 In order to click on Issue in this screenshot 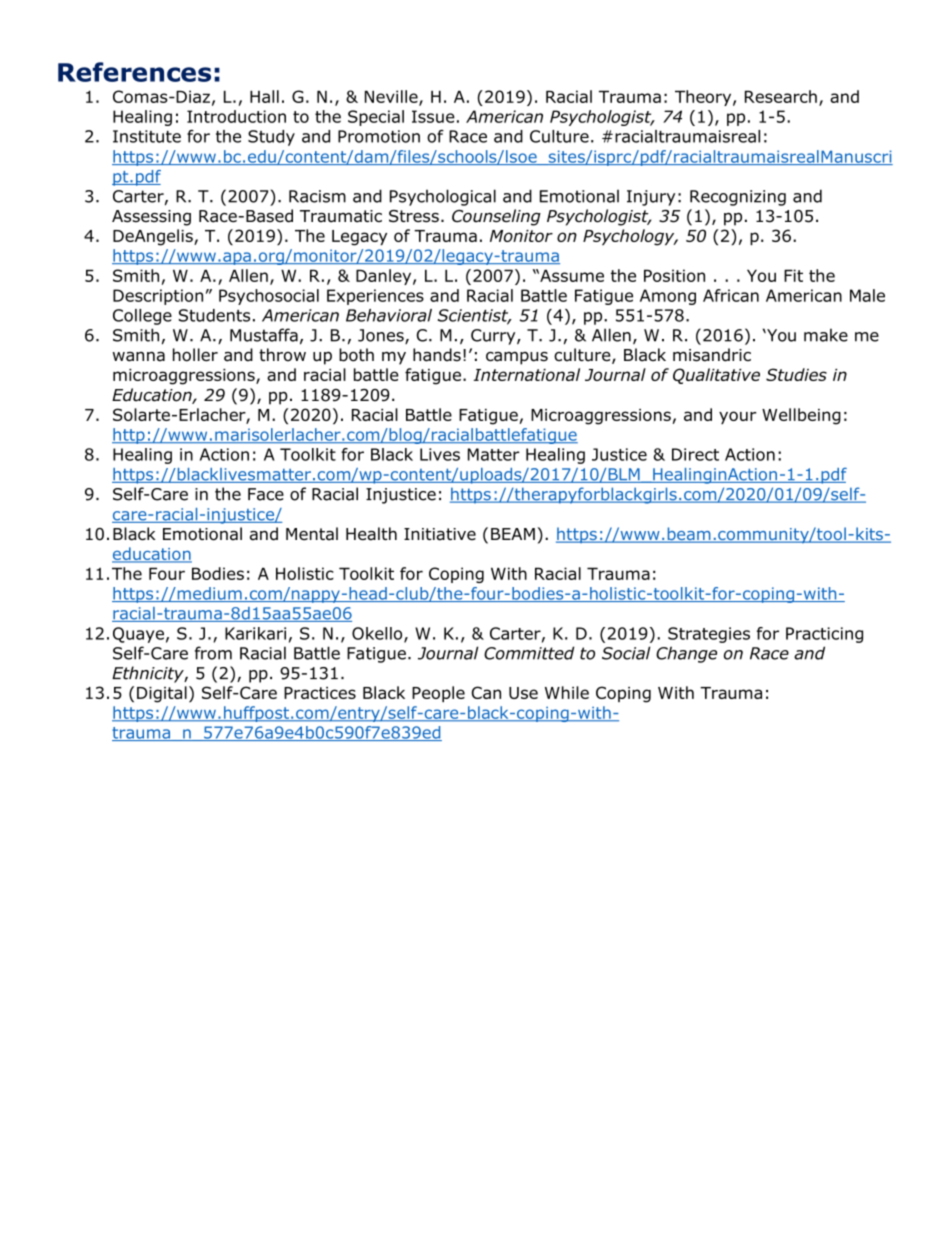, I will do `click(433, 116)`.
